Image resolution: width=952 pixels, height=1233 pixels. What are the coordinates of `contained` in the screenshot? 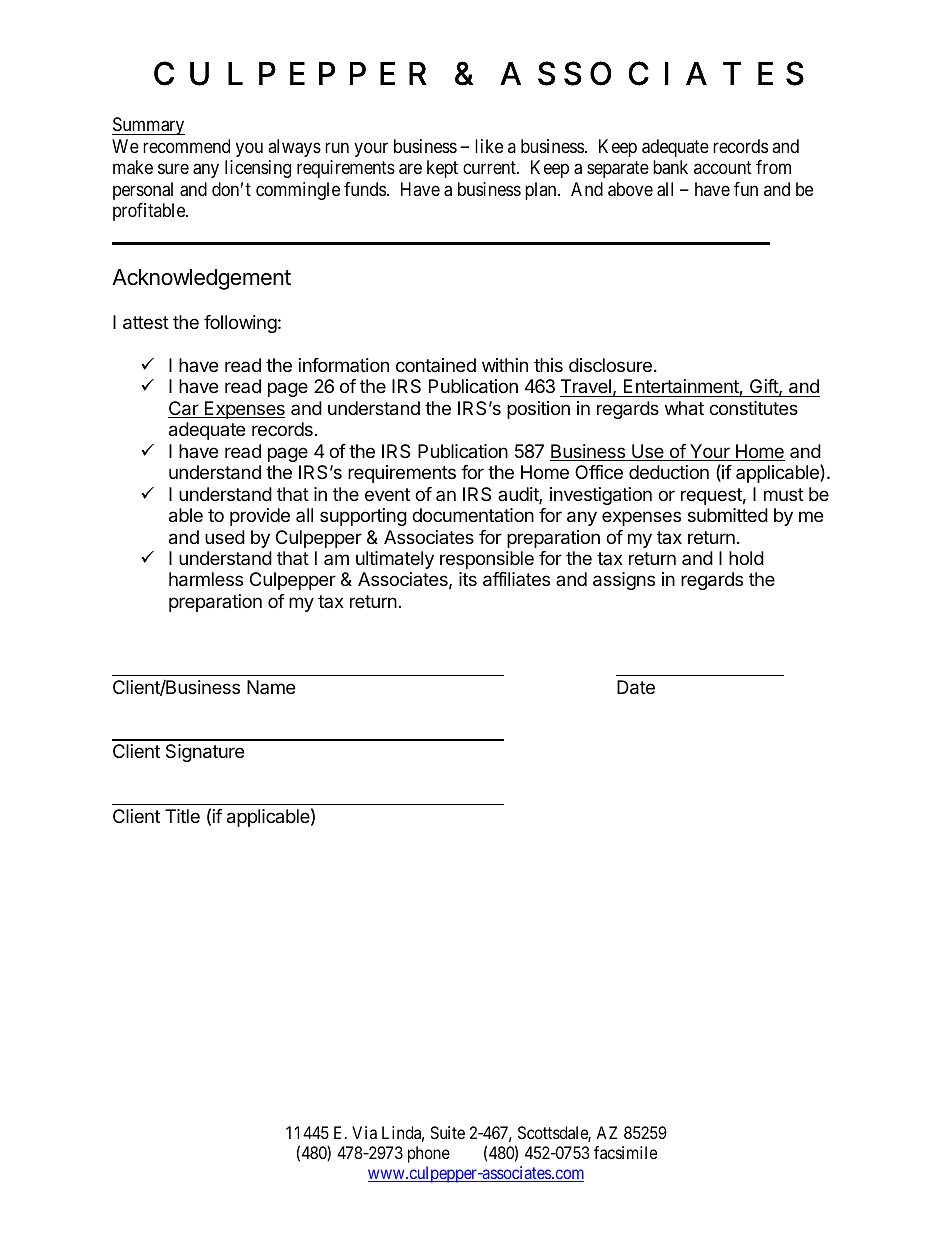 It's located at (436, 365).
